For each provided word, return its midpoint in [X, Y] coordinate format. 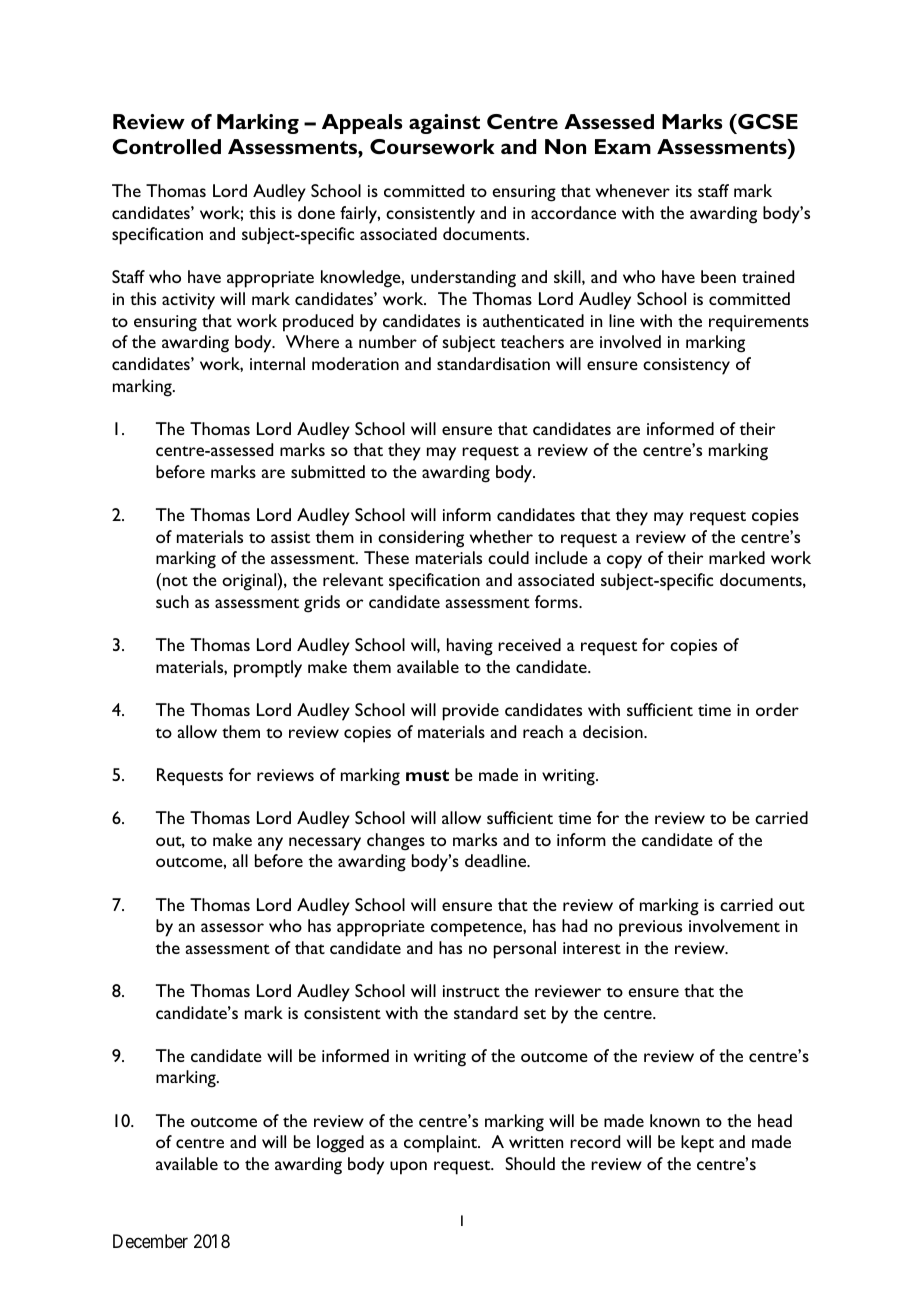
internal [277, 363]
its [684, 191]
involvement [734, 925]
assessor [232, 927]
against [444, 124]
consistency [686, 366]
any [270, 844]
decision [614, 731]
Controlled [166, 146]
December [150, 1241]
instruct [471, 991]
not [174, 581]
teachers [532, 341]
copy [624, 562]
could [508, 557]
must [427, 775]
